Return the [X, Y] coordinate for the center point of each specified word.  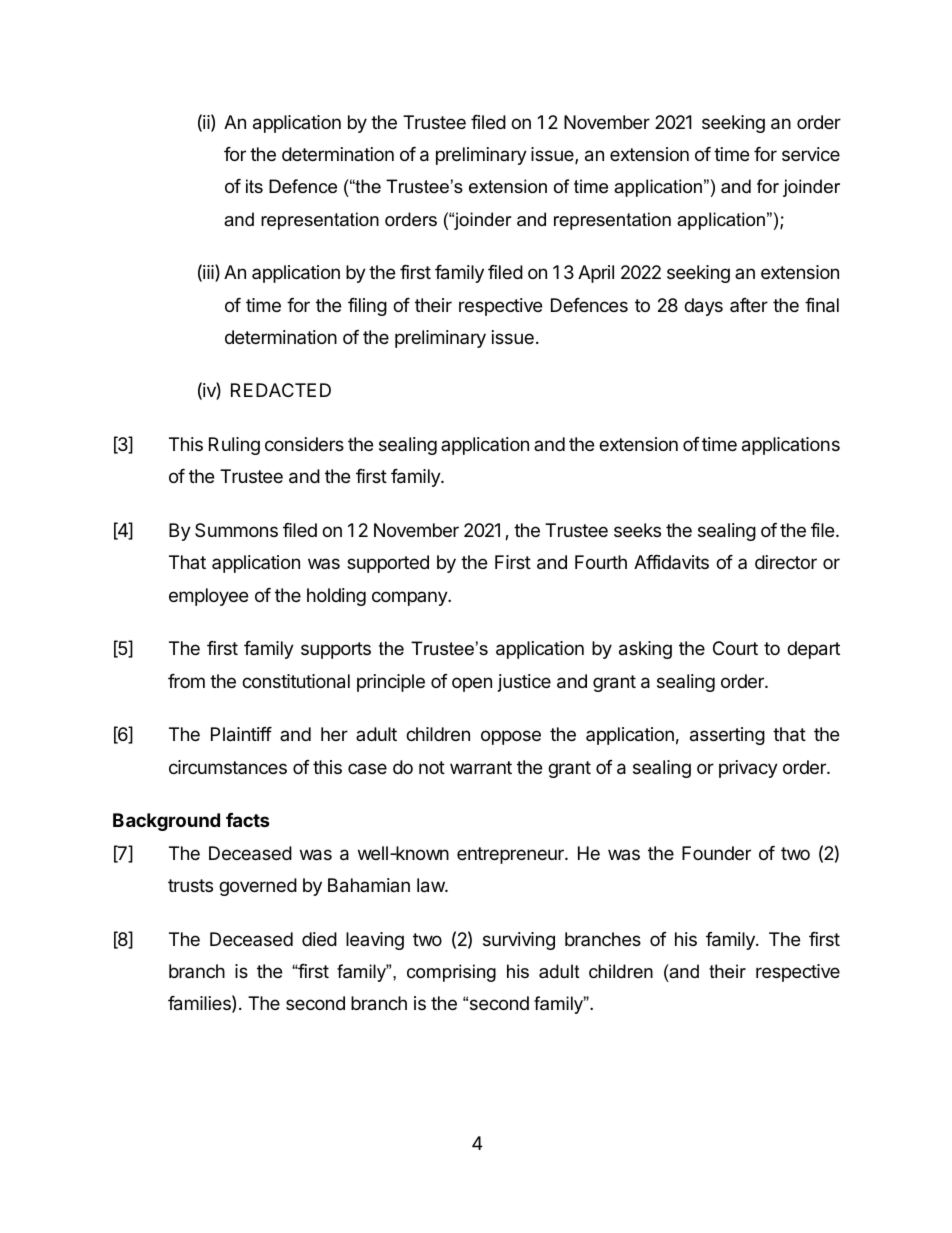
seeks [637, 530]
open [472, 684]
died [319, 939]
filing [367, 307]
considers [304, 444]
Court [735, 648]
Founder [716, 853]
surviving [519, 941]
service [811, 154]
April [596, 274]
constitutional [296, 681]
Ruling [234, 446]
